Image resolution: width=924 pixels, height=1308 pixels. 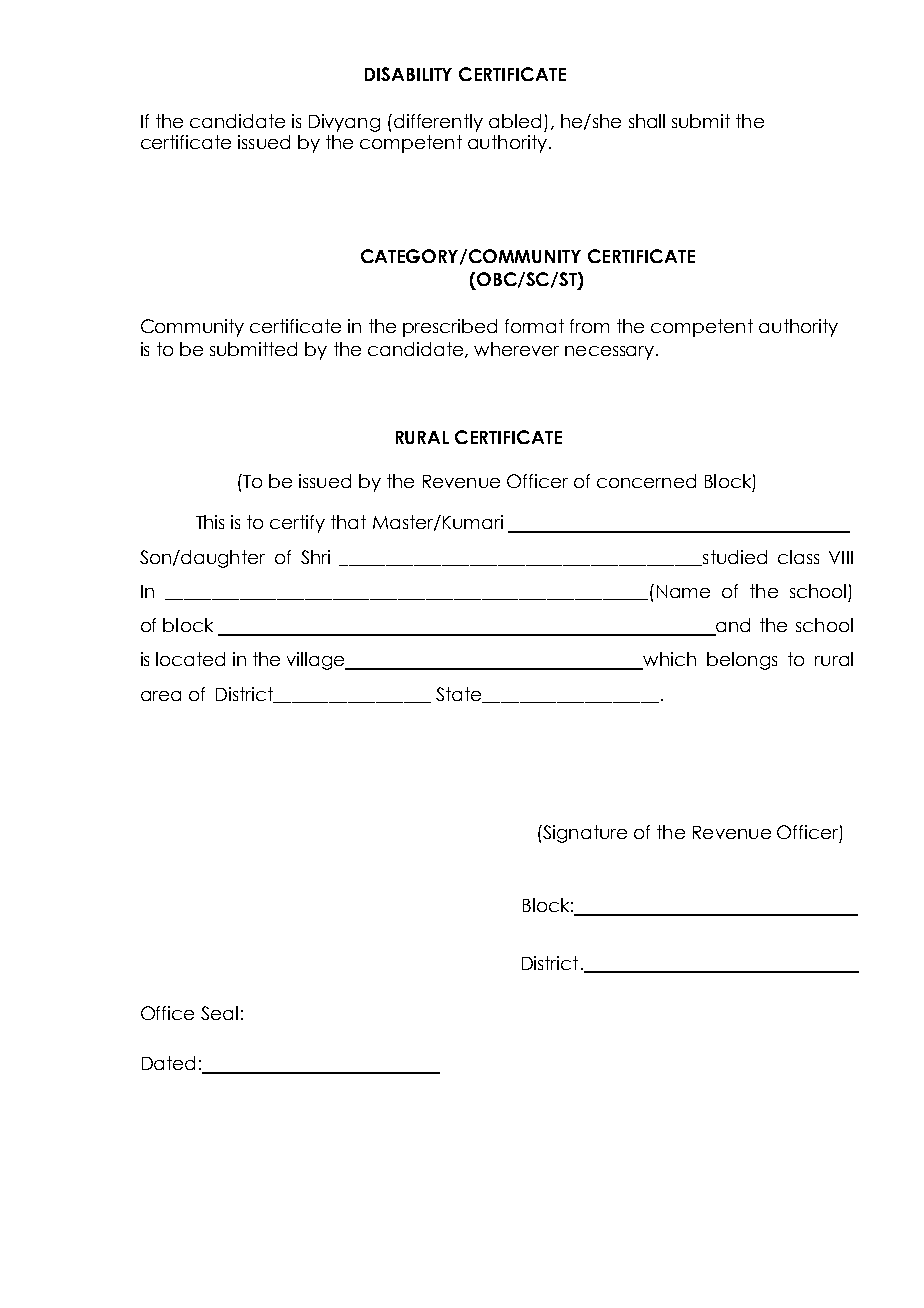 What do you see at coordinates (584, 834) in the screenshot?
I see `Signature` at bounding box center [584, 834].
